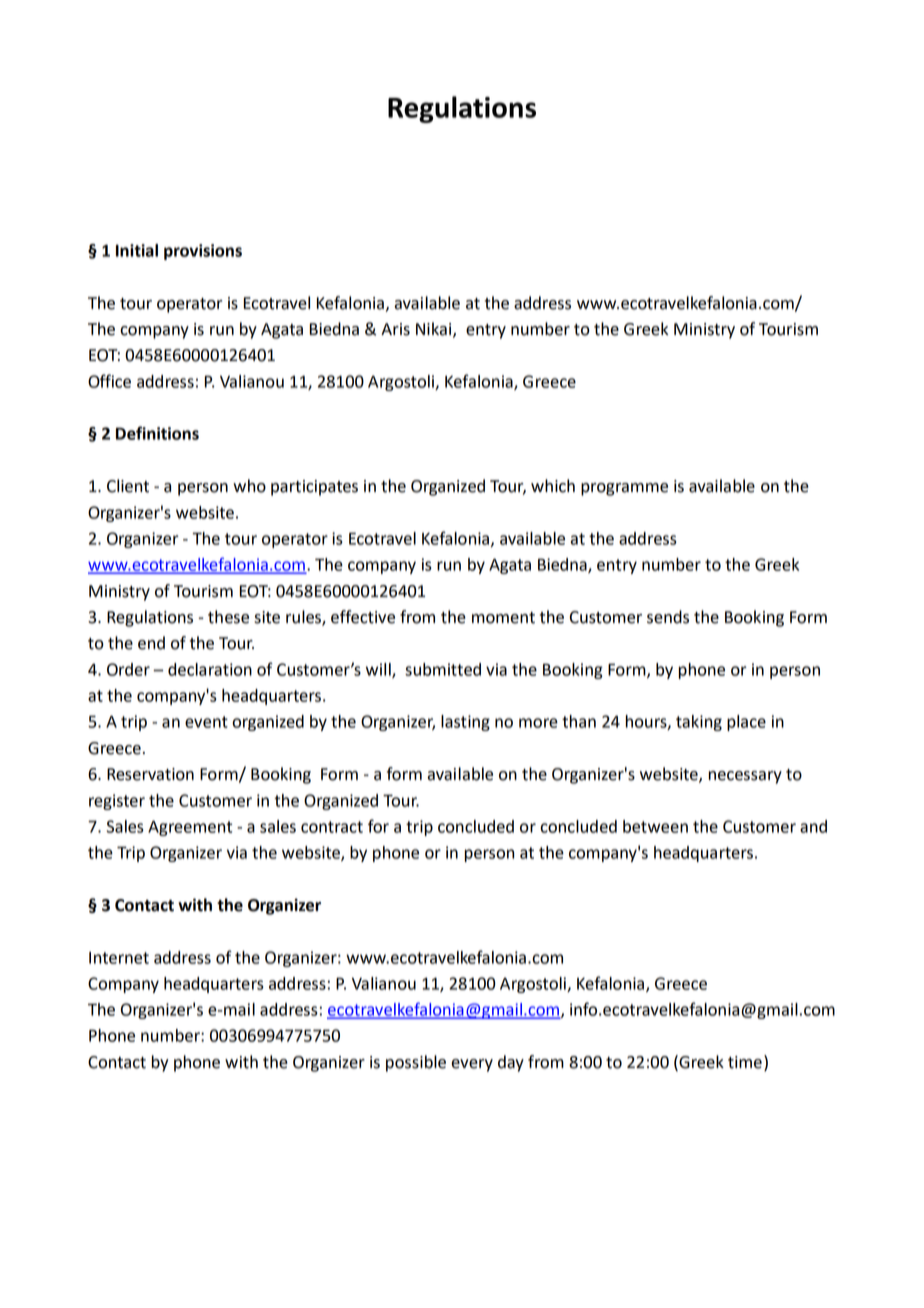 Image resolution: width=924 pixels, height=1308 pixels. Describe the element at coordinates (210, 669) in the screenshot. I see `declaration` at that location.
